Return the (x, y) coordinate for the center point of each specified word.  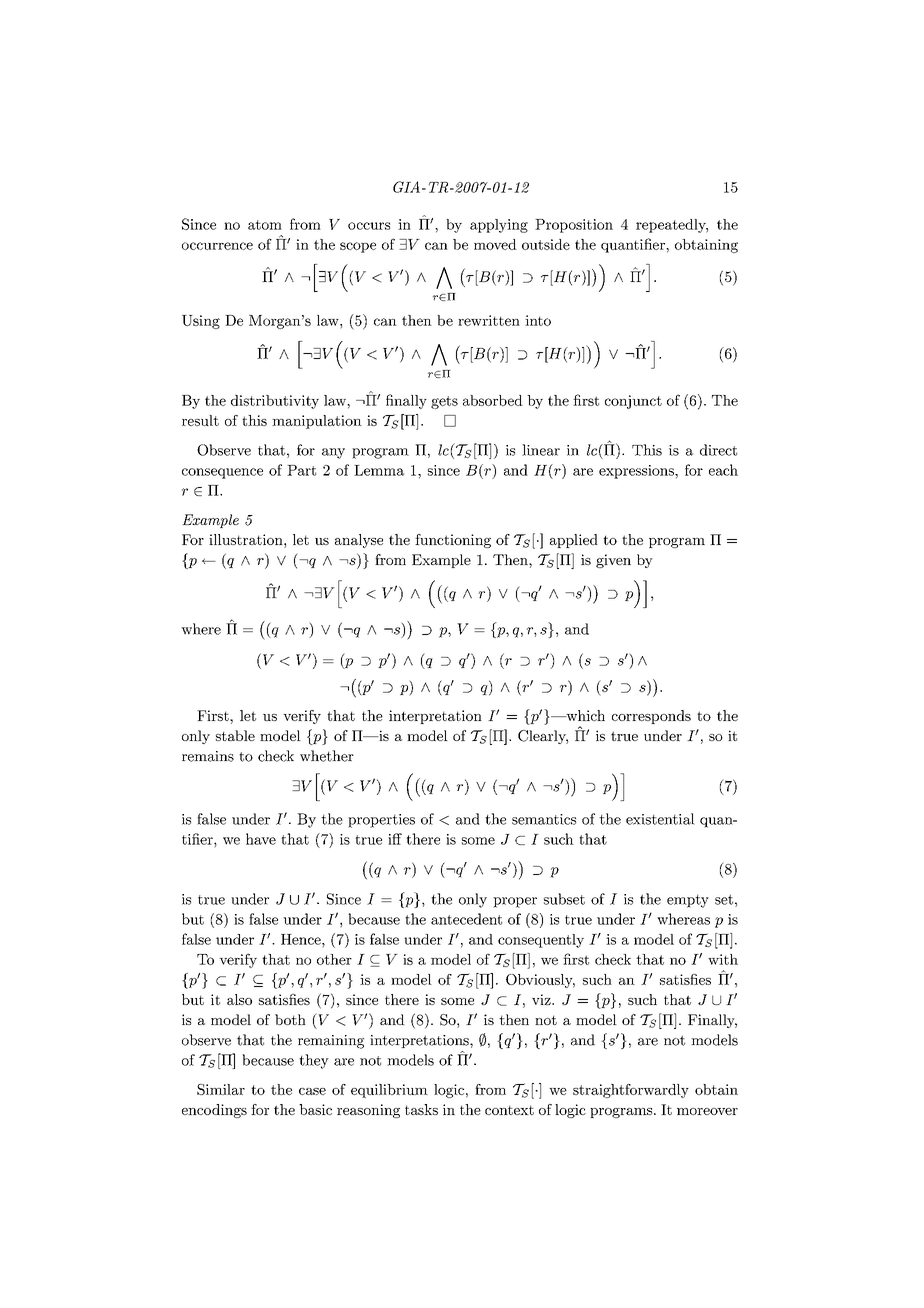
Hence (302, 939)
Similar (221, 1089)
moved (495, 244)
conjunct (633, 402)
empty (688, 901)
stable (235, 735)
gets (444, 402)
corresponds (651, 717)
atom (265, 225)
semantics (544, 819)
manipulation (317, 422)
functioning (453, 541)
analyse (359, 541)
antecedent (466, 919)
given (613, 561)
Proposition (574, 226)
